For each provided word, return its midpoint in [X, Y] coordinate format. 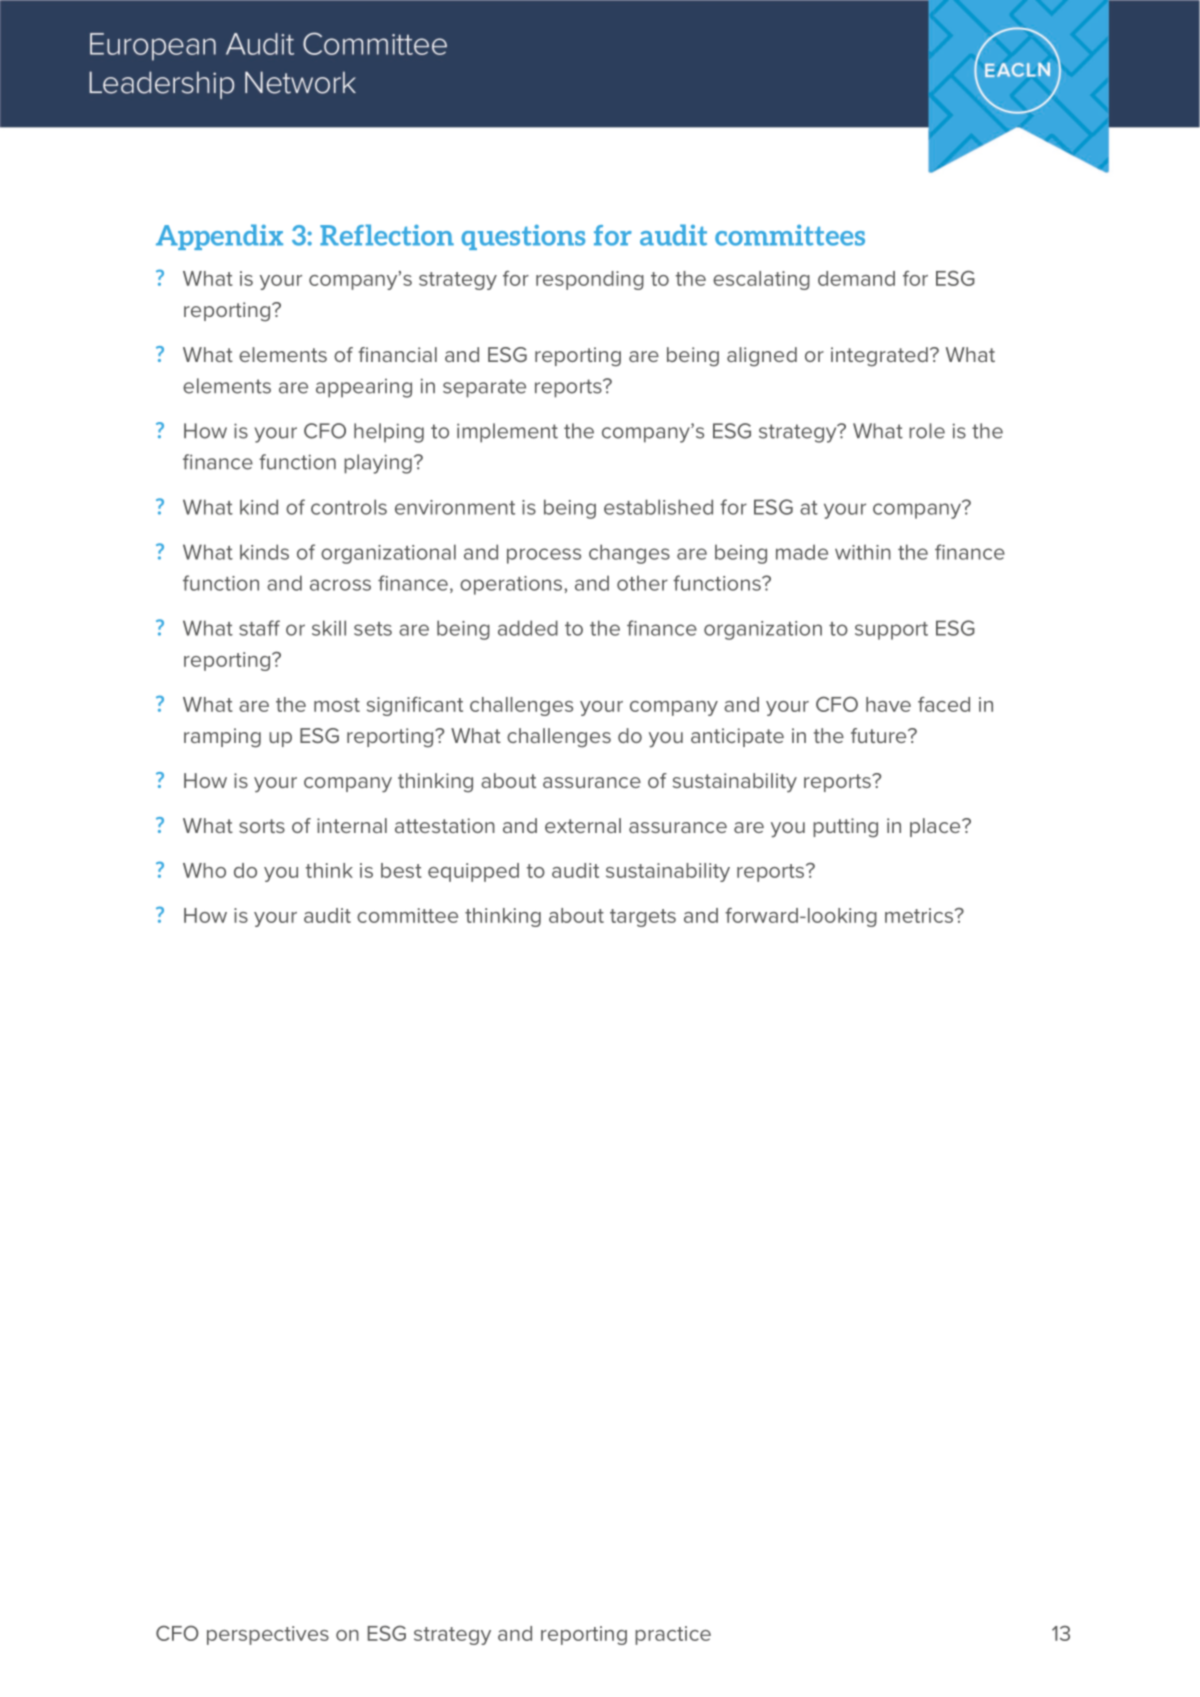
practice [673, 1635]
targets [643, 918]
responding [590, 280]
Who [204, 870]
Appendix [219, 237]
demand [856, 278]
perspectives [268, 1635]
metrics [920, 915]
